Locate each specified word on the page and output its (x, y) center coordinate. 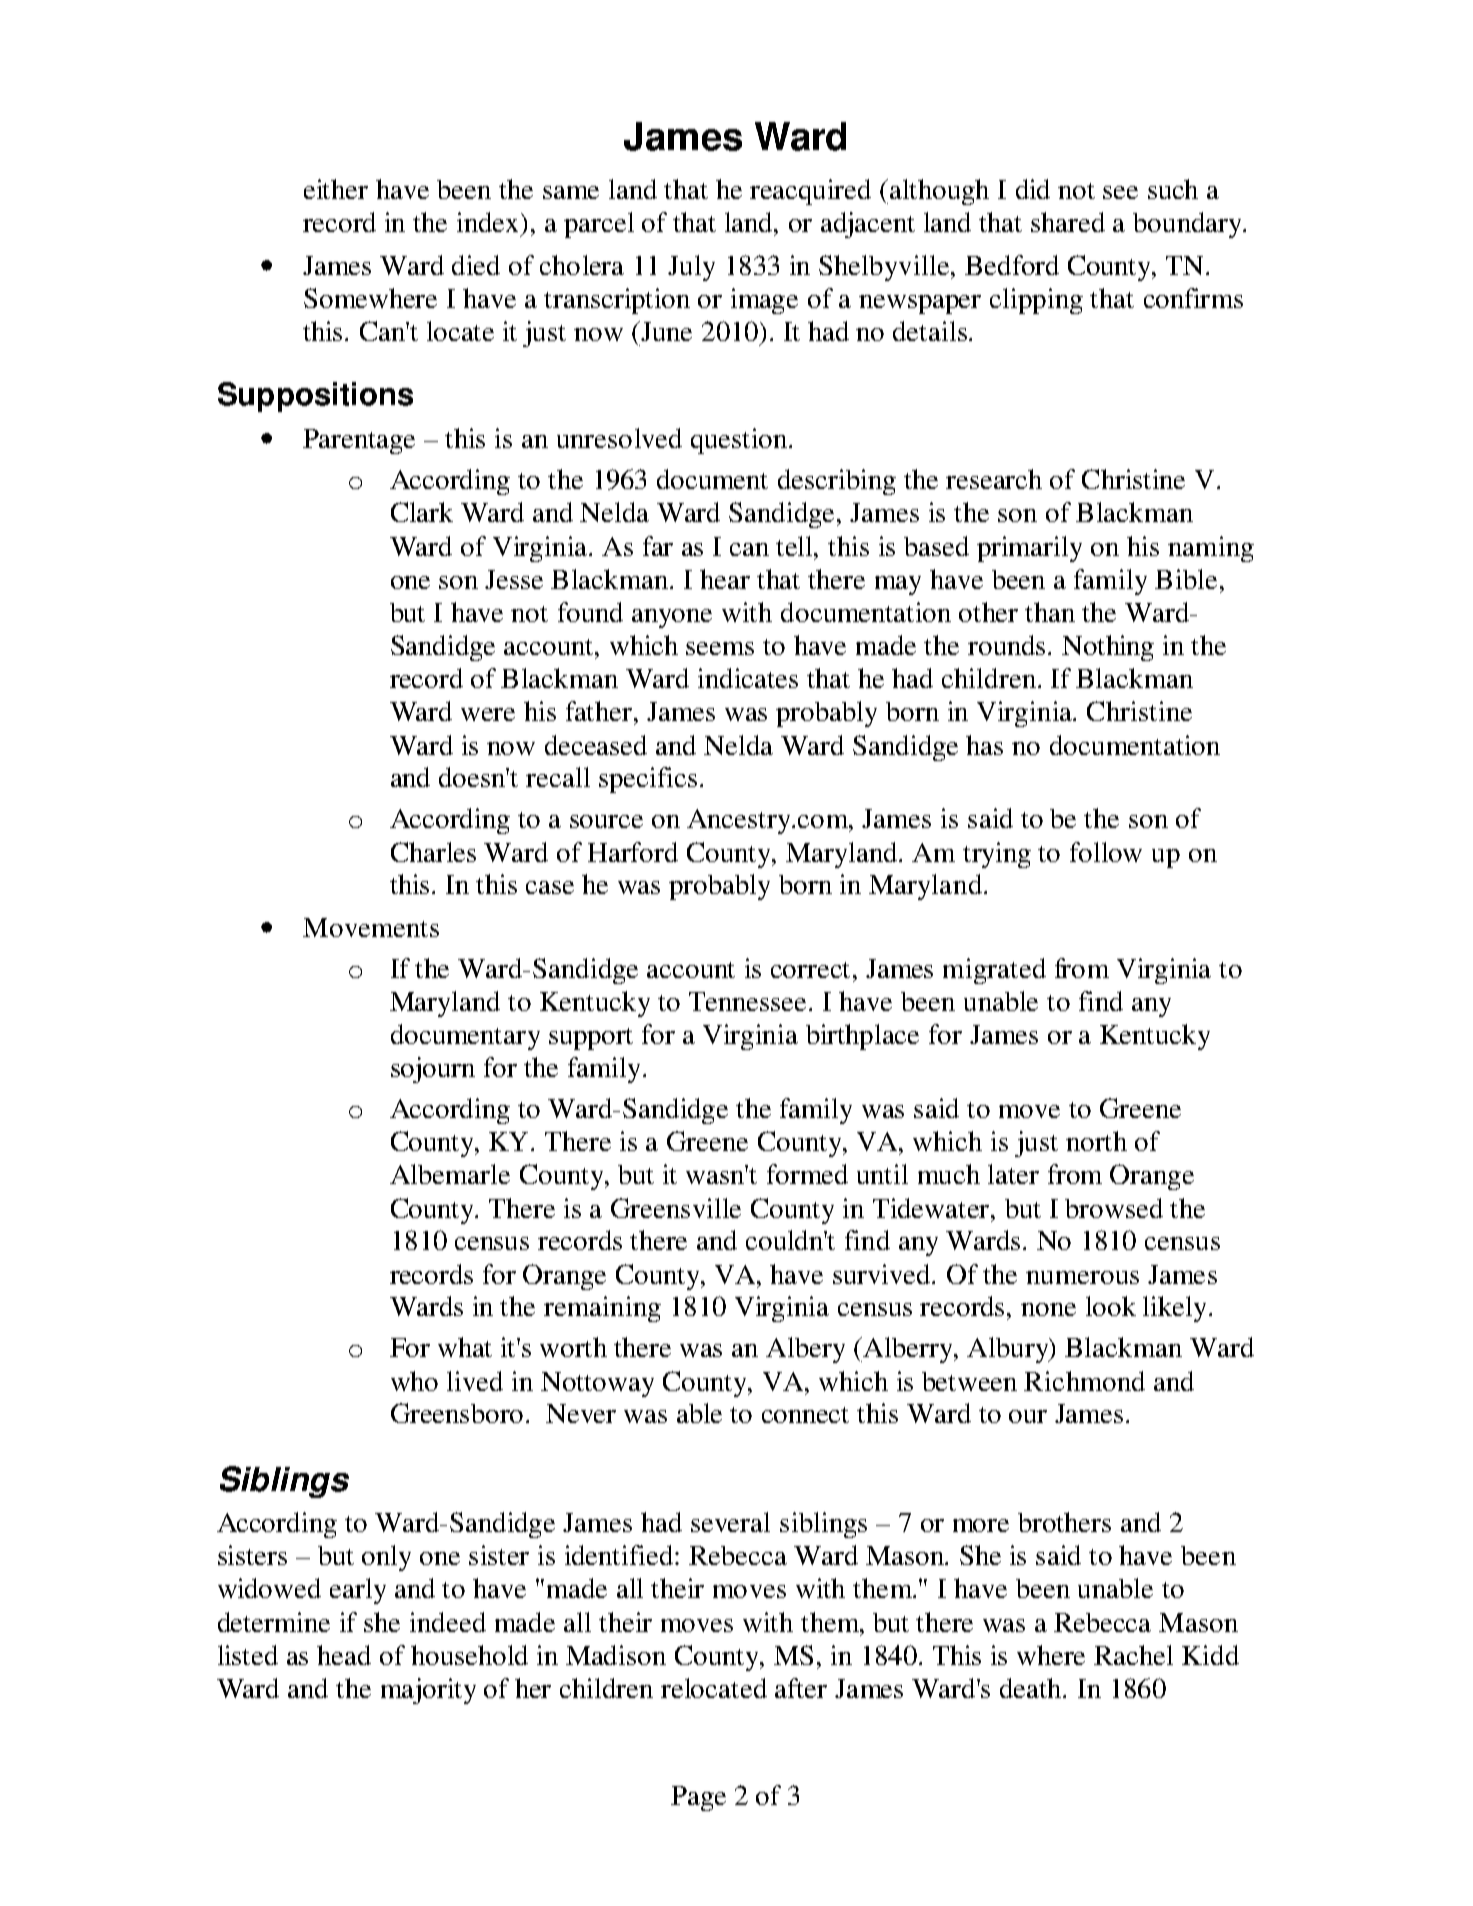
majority (428, 1691)
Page (698, 1798)
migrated (994, 971)
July (691, 268)
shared (1068, 222)
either (336, 189)
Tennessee (749, 1001)
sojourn (433, 1070)
